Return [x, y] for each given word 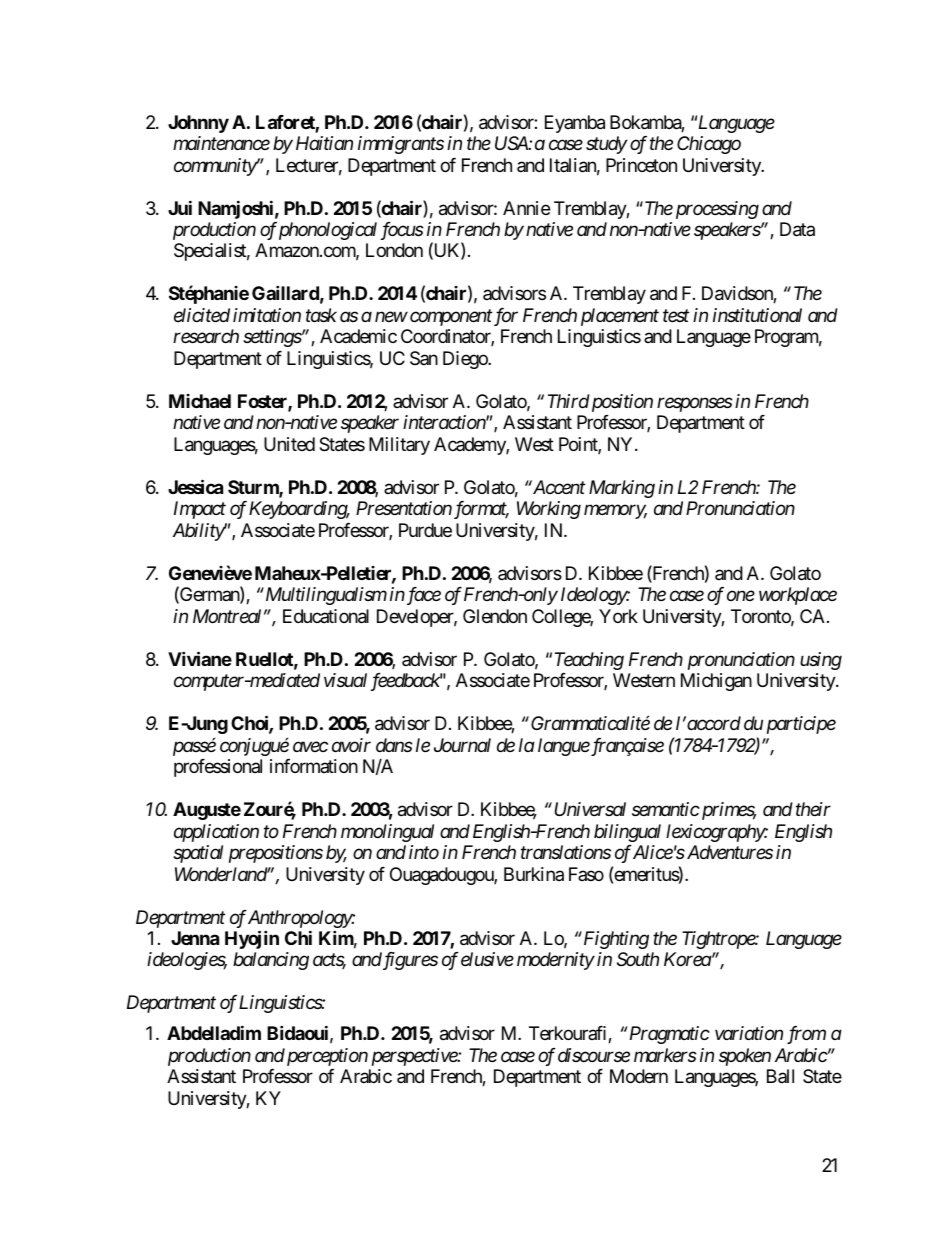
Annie [526, 208]
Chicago [709, 145]
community [215, 167]
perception [326, 1057]
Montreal [227, 616]
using [821, 661]
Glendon [495, 616]
